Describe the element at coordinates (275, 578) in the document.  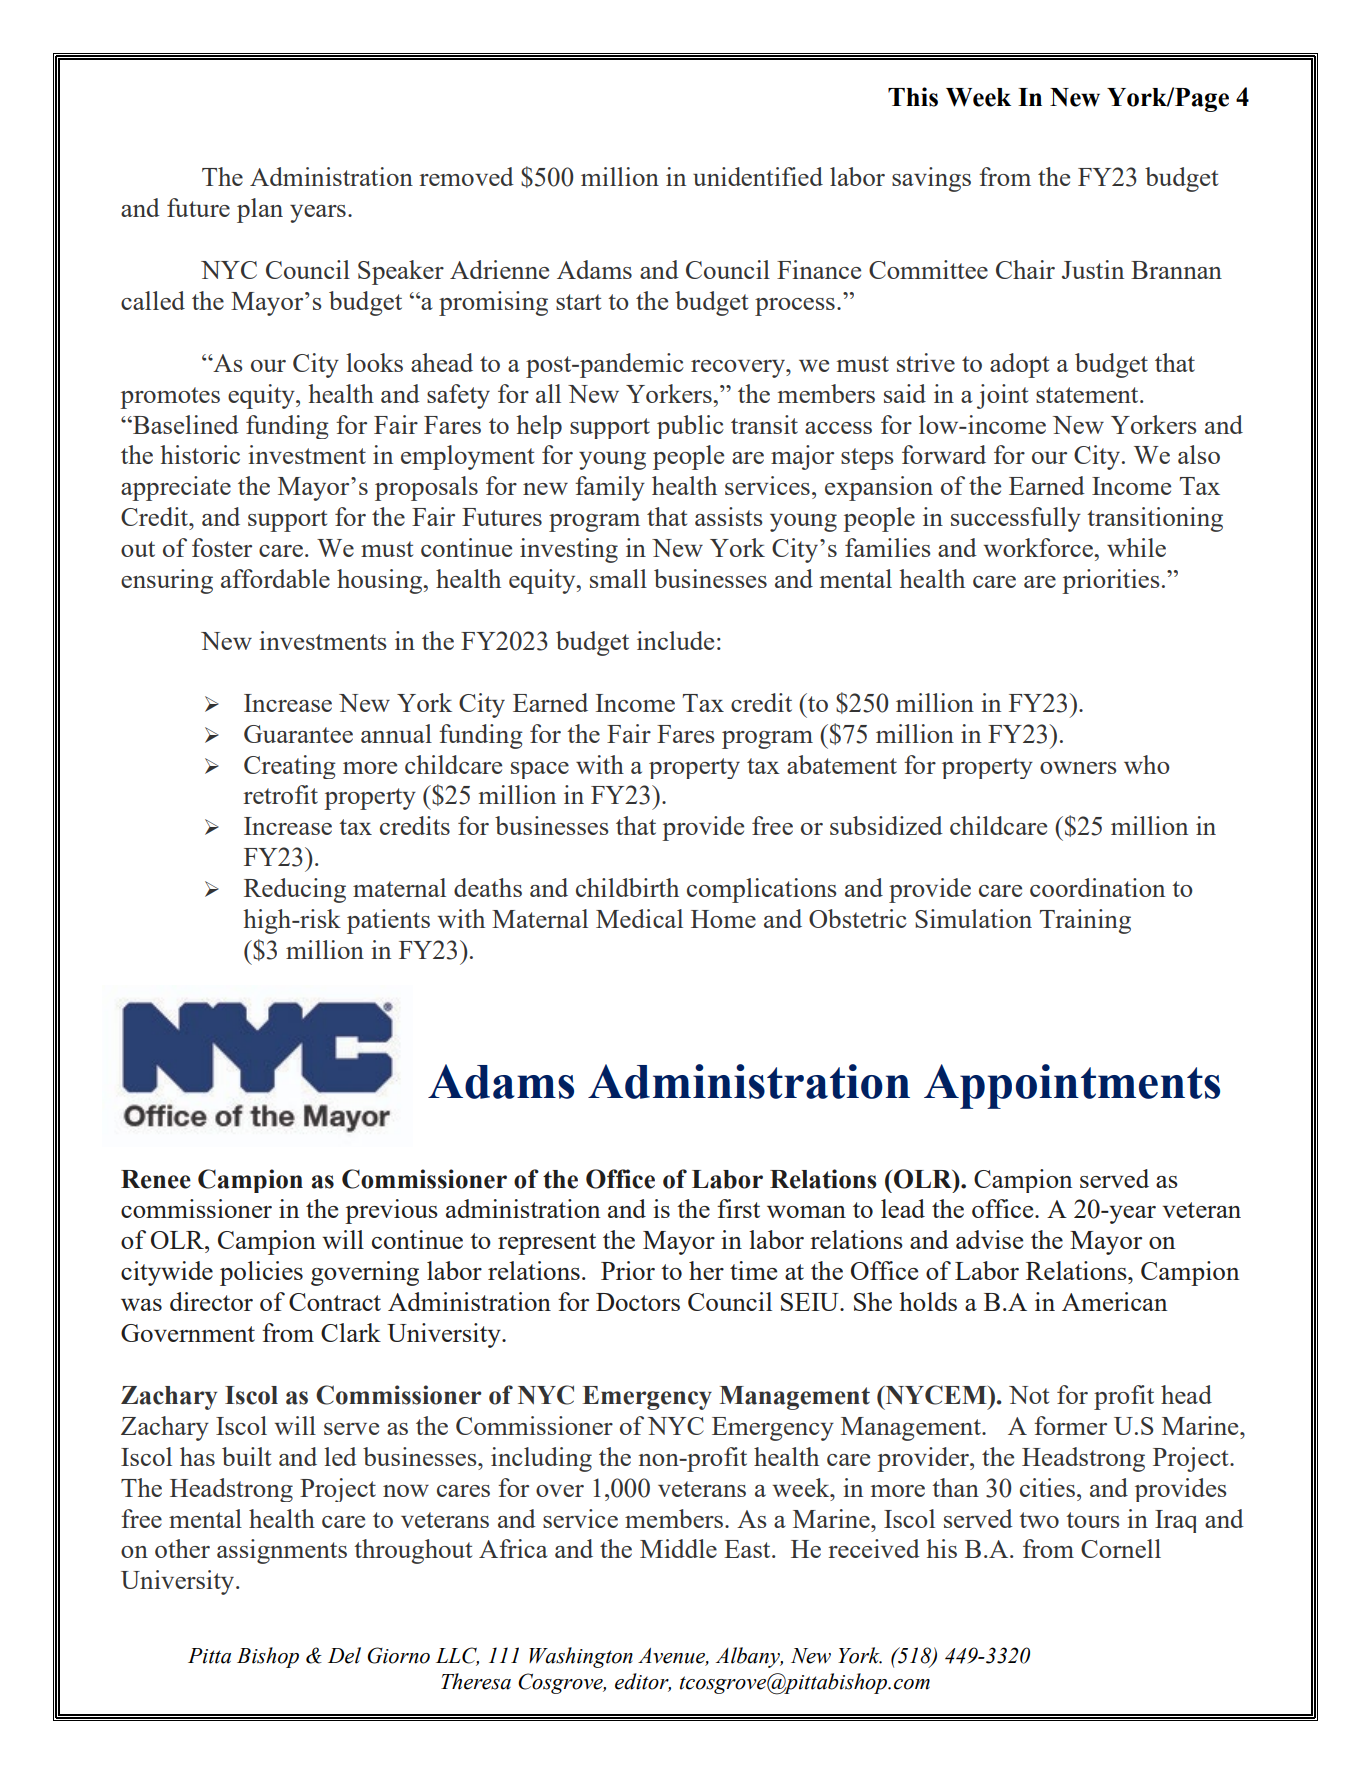
I see `affordable` at that location.
